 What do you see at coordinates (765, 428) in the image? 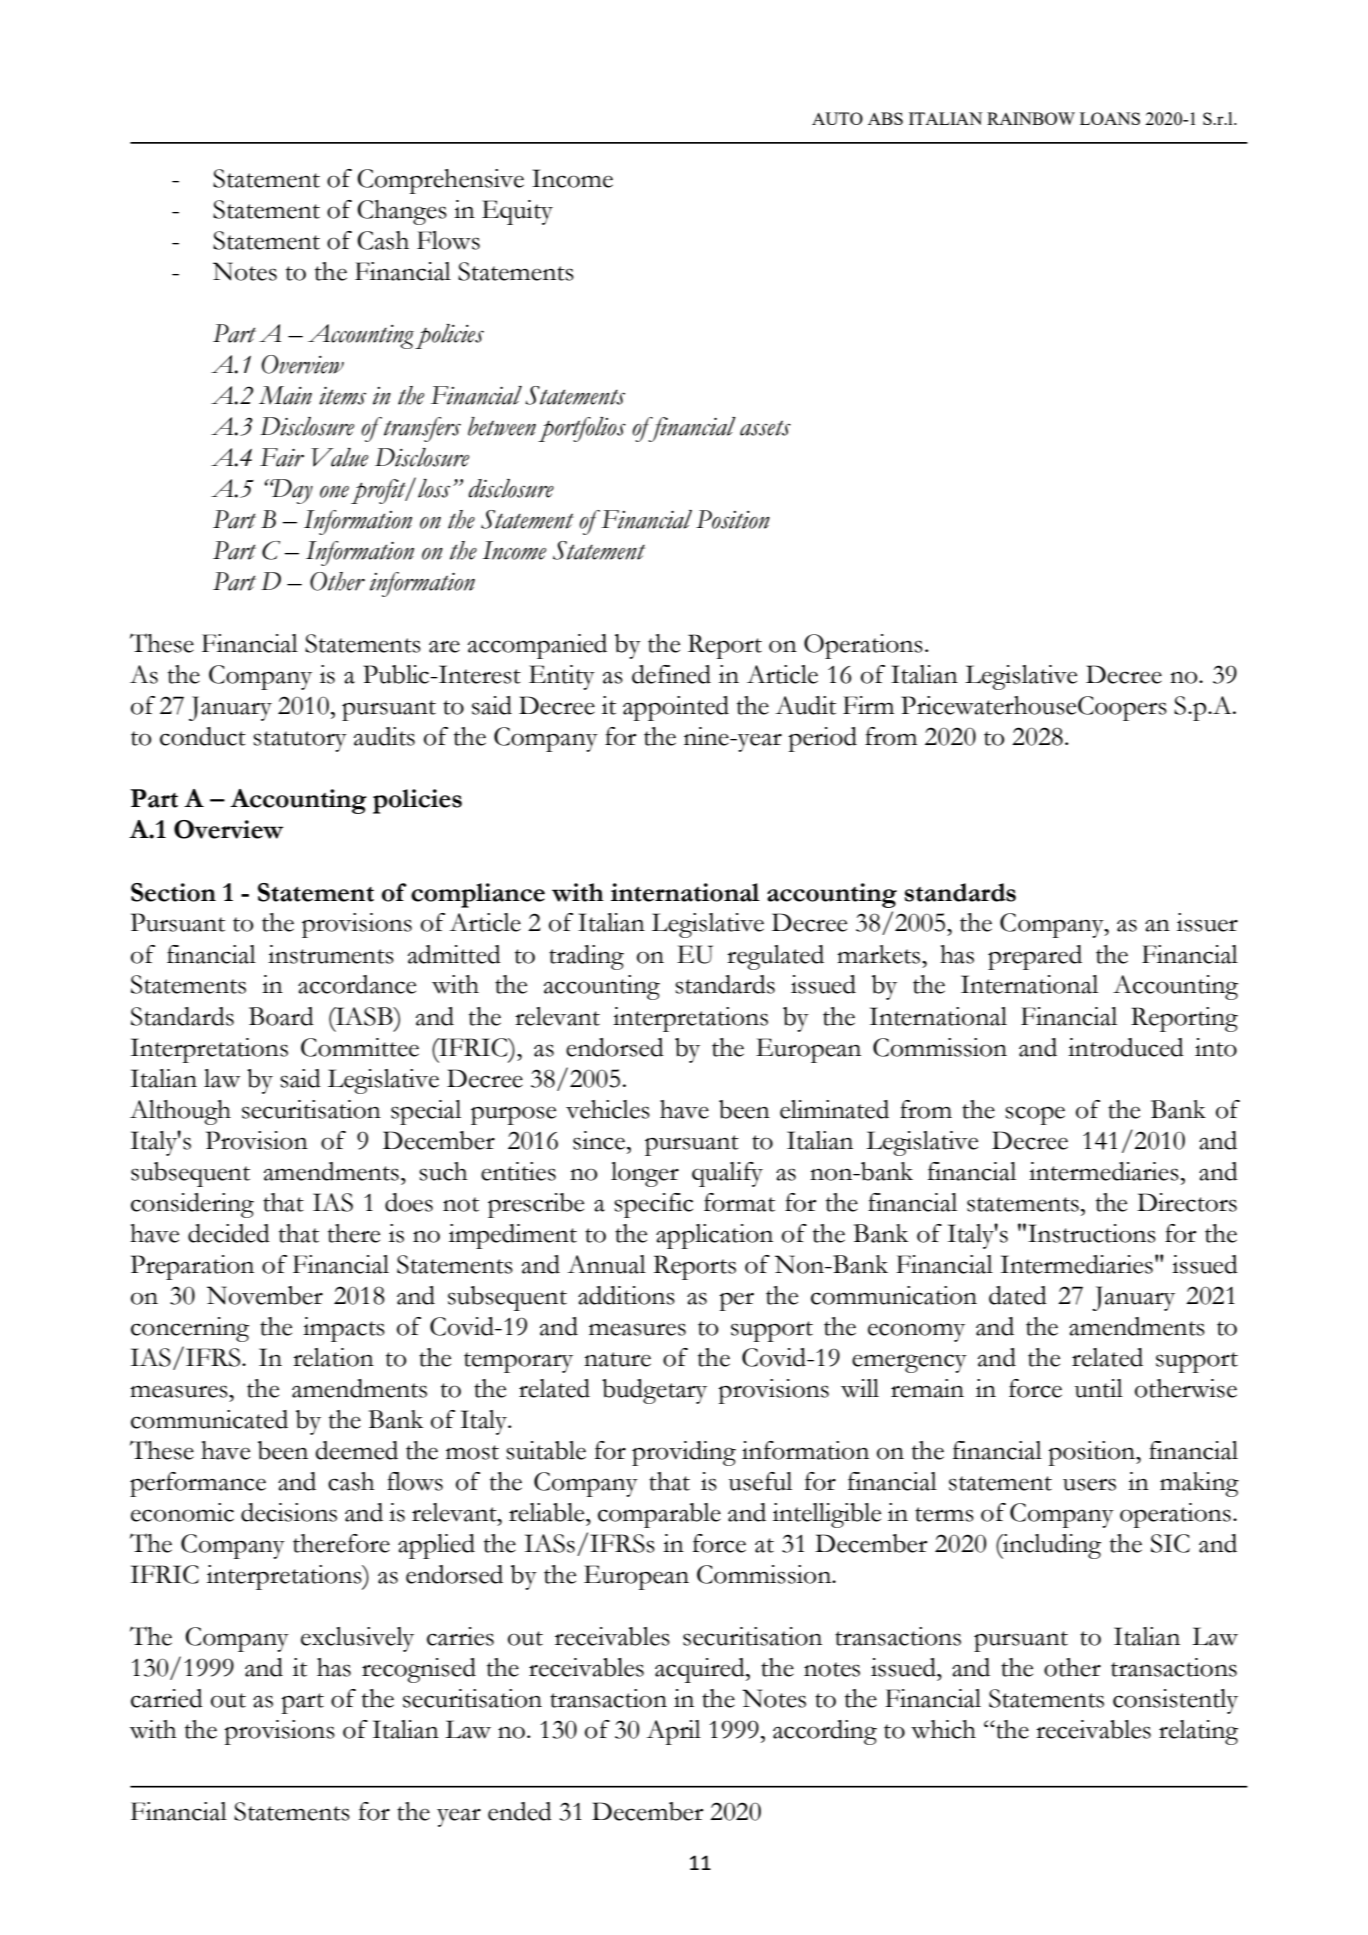
I see `assets` at bounding box center [765, 428].
